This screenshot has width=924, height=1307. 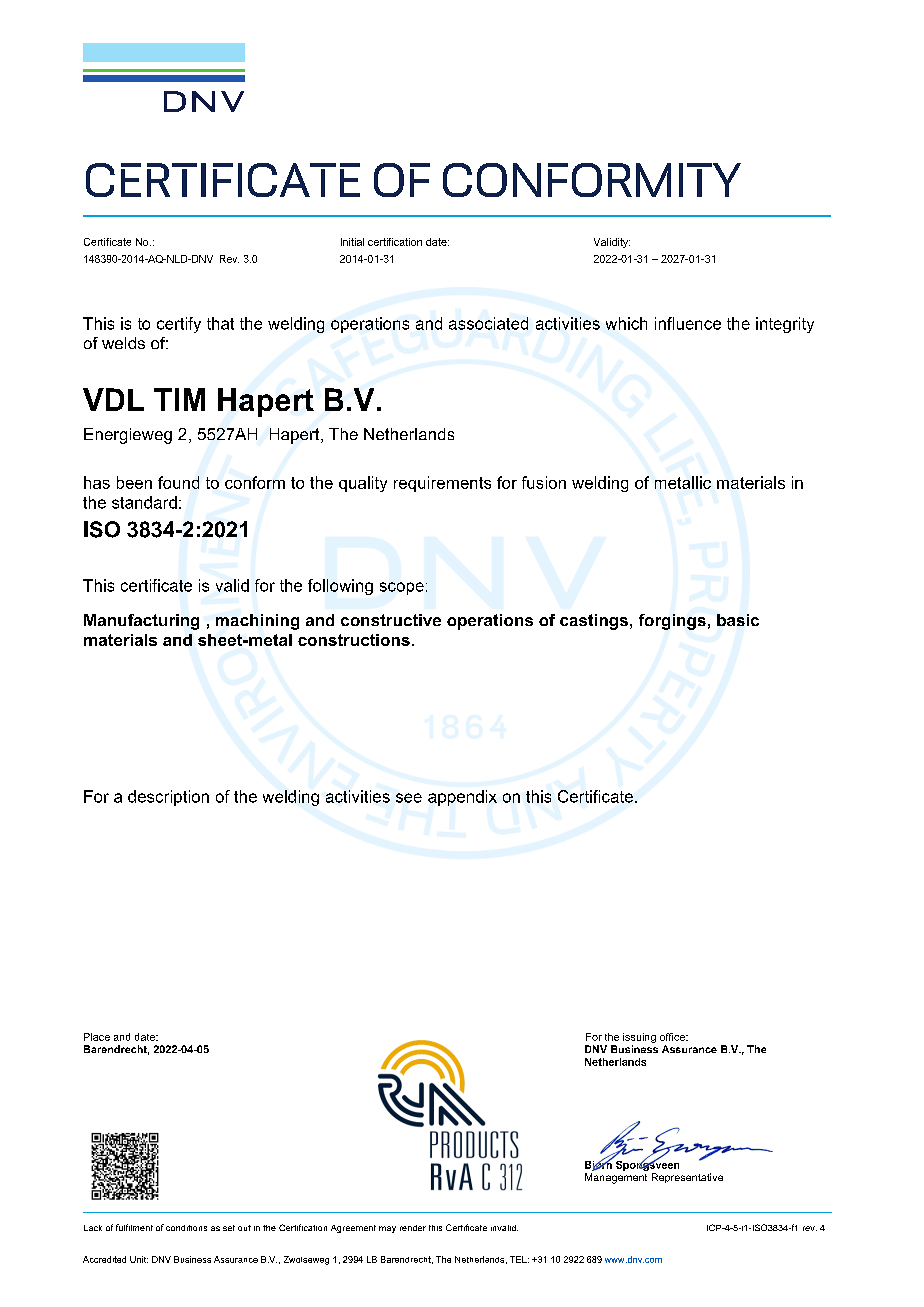 What do you see at coordinates (179, 325) in the screenshot?
I see `certify` at bounding box center [179, 325].
